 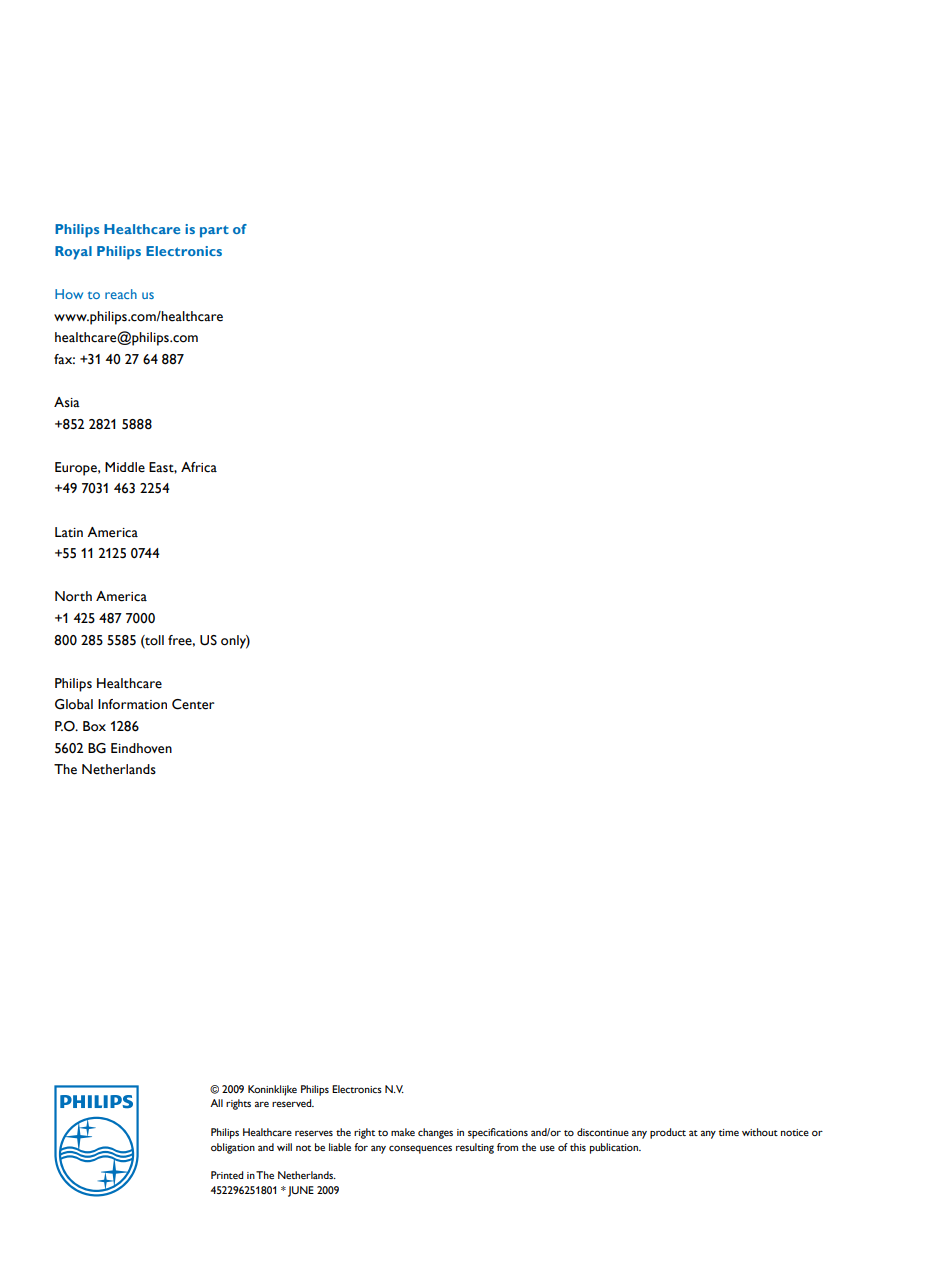 I want to click on product, so click(x=668, y=1133).
